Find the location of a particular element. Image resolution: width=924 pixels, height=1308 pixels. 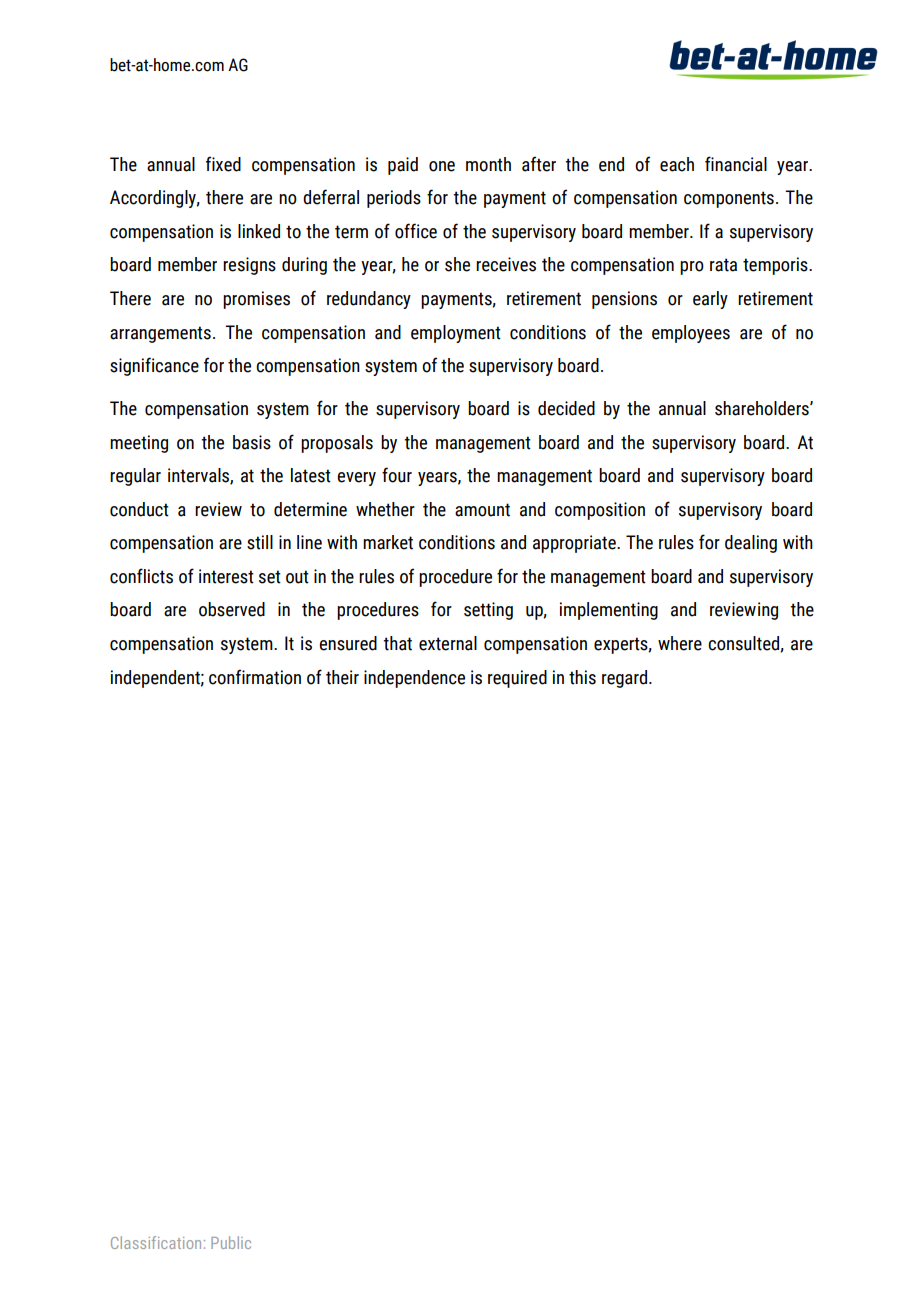

employment is located at coordinates (456, 334).
